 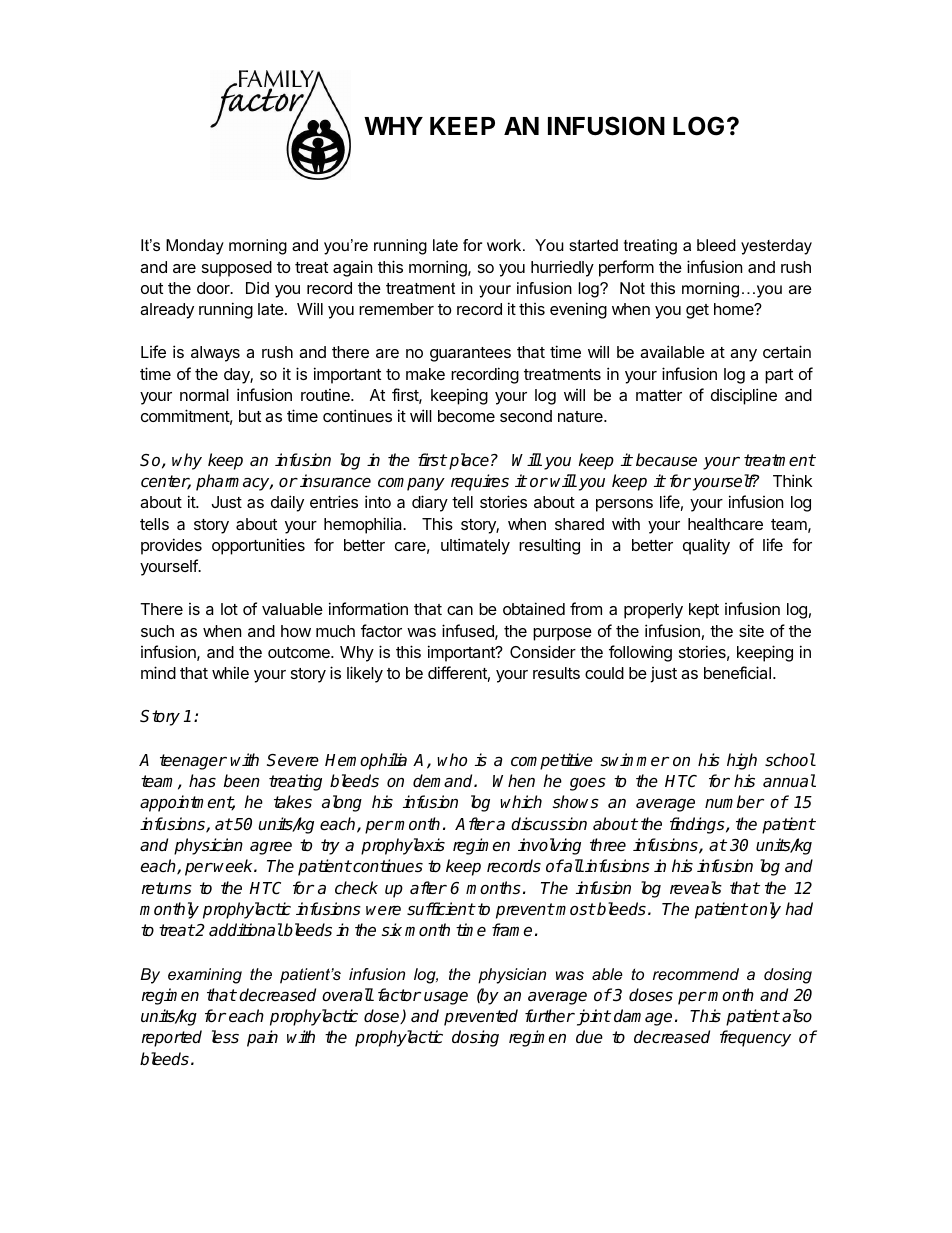 What do you see at coordinates (505, 245) in the screenshot?
I see `work` at bounding box center [505, 245].
